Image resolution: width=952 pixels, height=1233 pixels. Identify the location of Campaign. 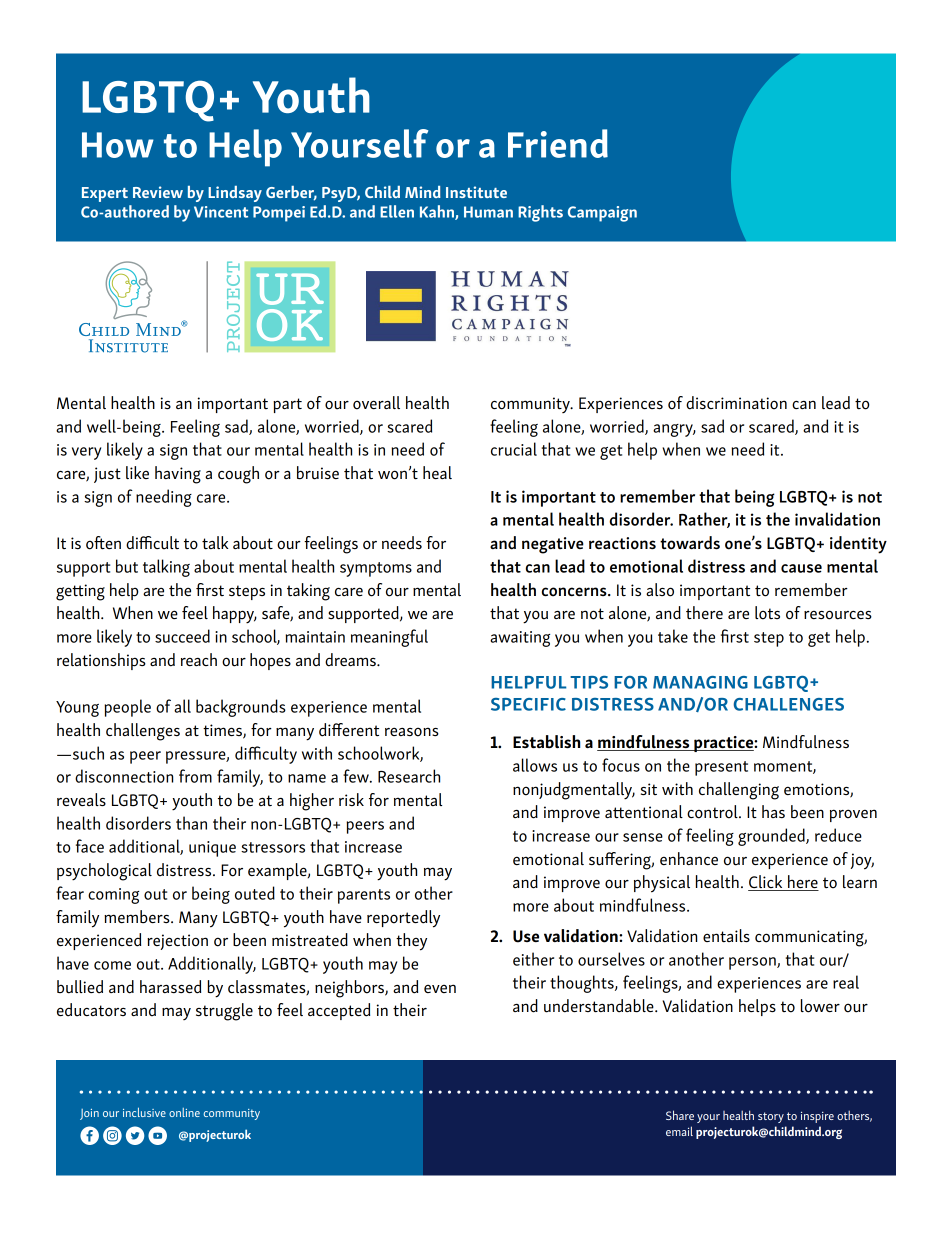
(602, 214).
